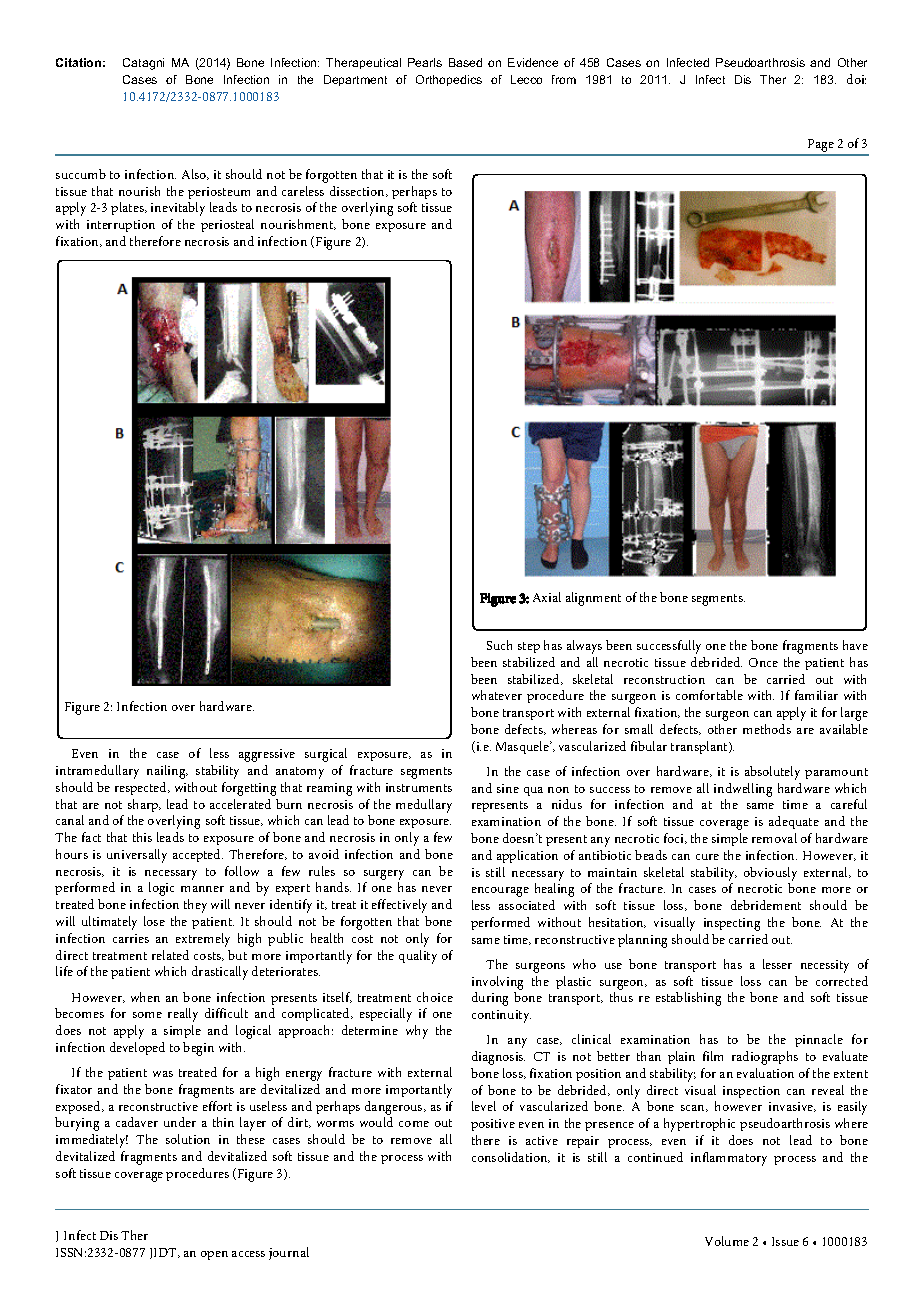 The width and height of the screenshot is (924, 1308). I want to click on establishing, so click(688, 999).
